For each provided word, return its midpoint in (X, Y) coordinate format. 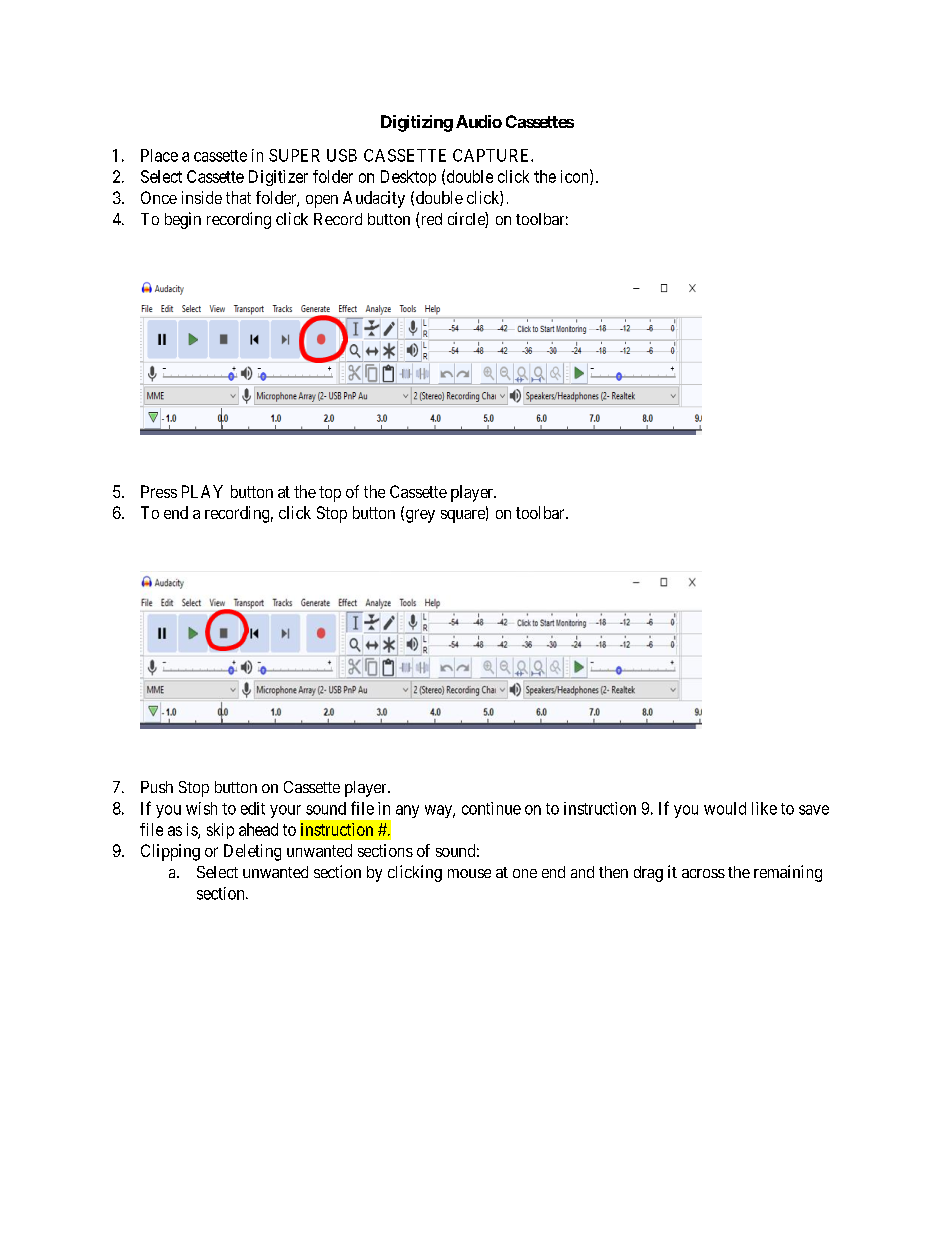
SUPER (294, 155)
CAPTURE (492, 155)
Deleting (252, 852)
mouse (469, 873)
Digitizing (417, 123)
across (703, 873)
